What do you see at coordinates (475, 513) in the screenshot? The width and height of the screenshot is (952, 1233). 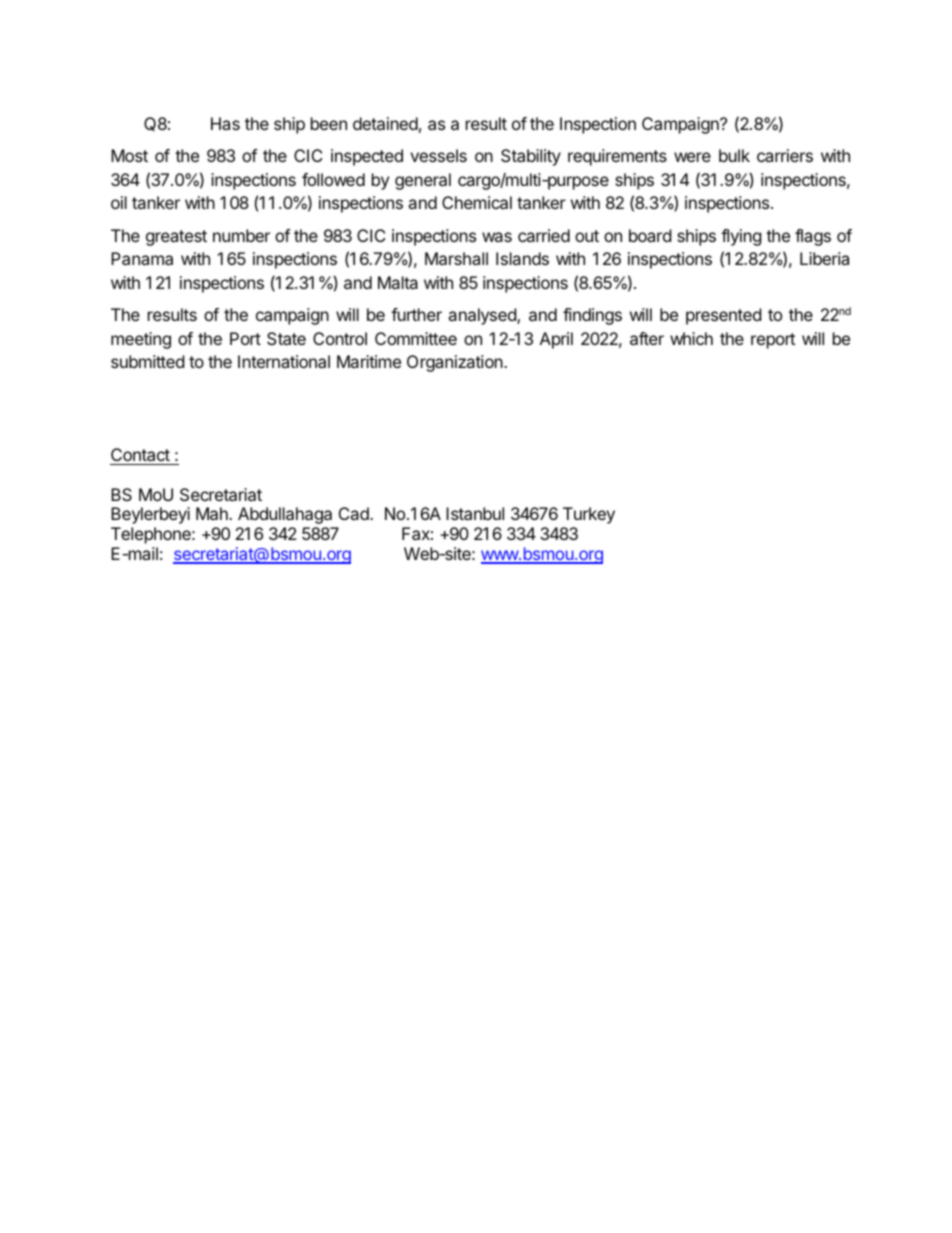 I see `Istanbul` at bounding box center [475, 513].
